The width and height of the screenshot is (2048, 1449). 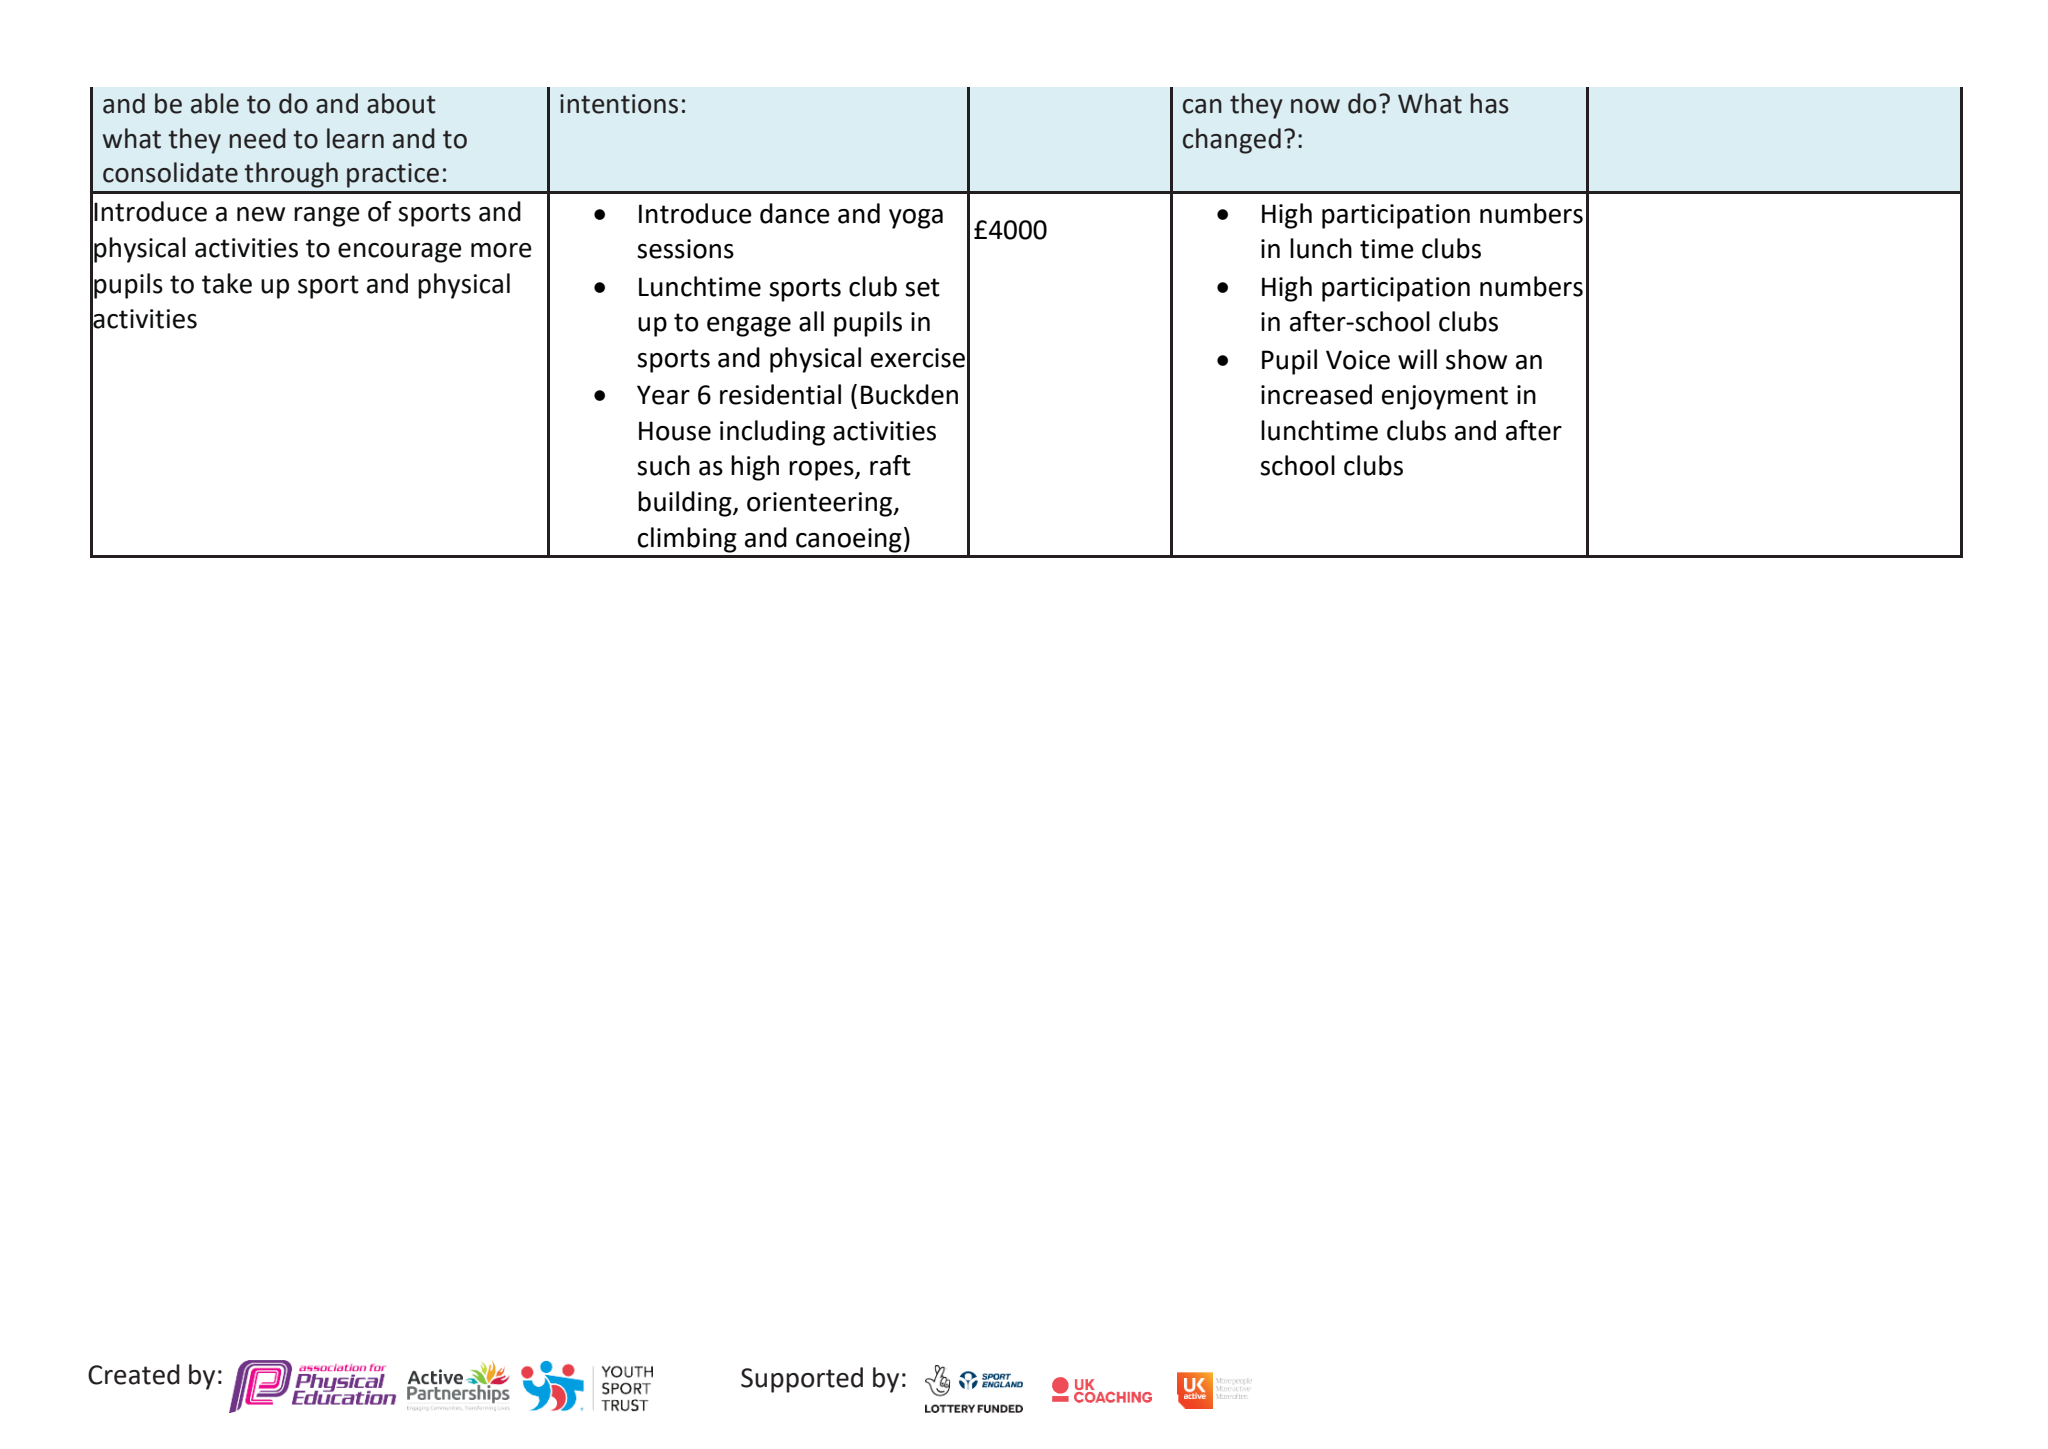 I want to click on need, so click(x=257, y=138).
